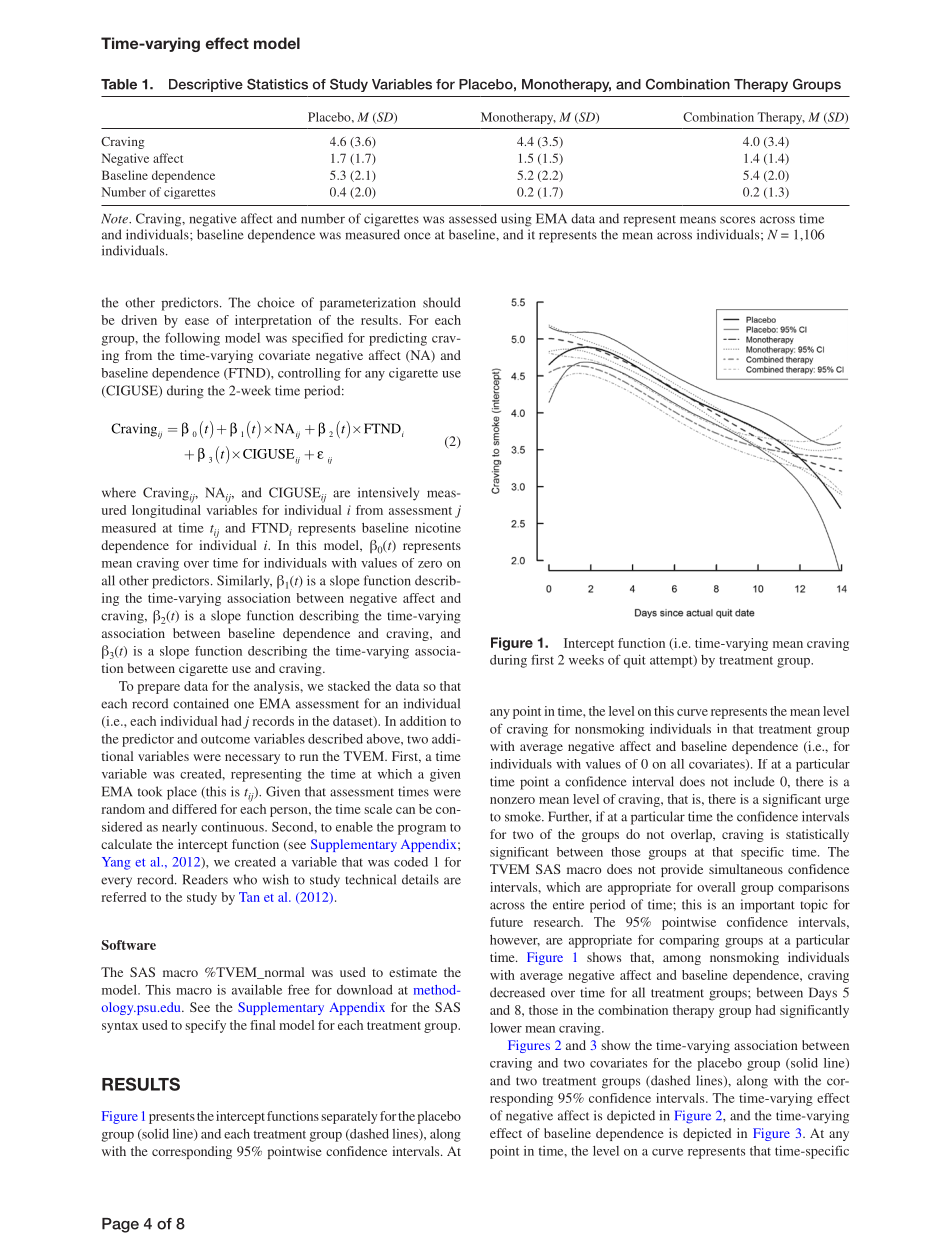 The image size is (952, 1251). What do you see at coordinates (119, 492) in the page?
I see `where` at bounding box center [119, 492].
